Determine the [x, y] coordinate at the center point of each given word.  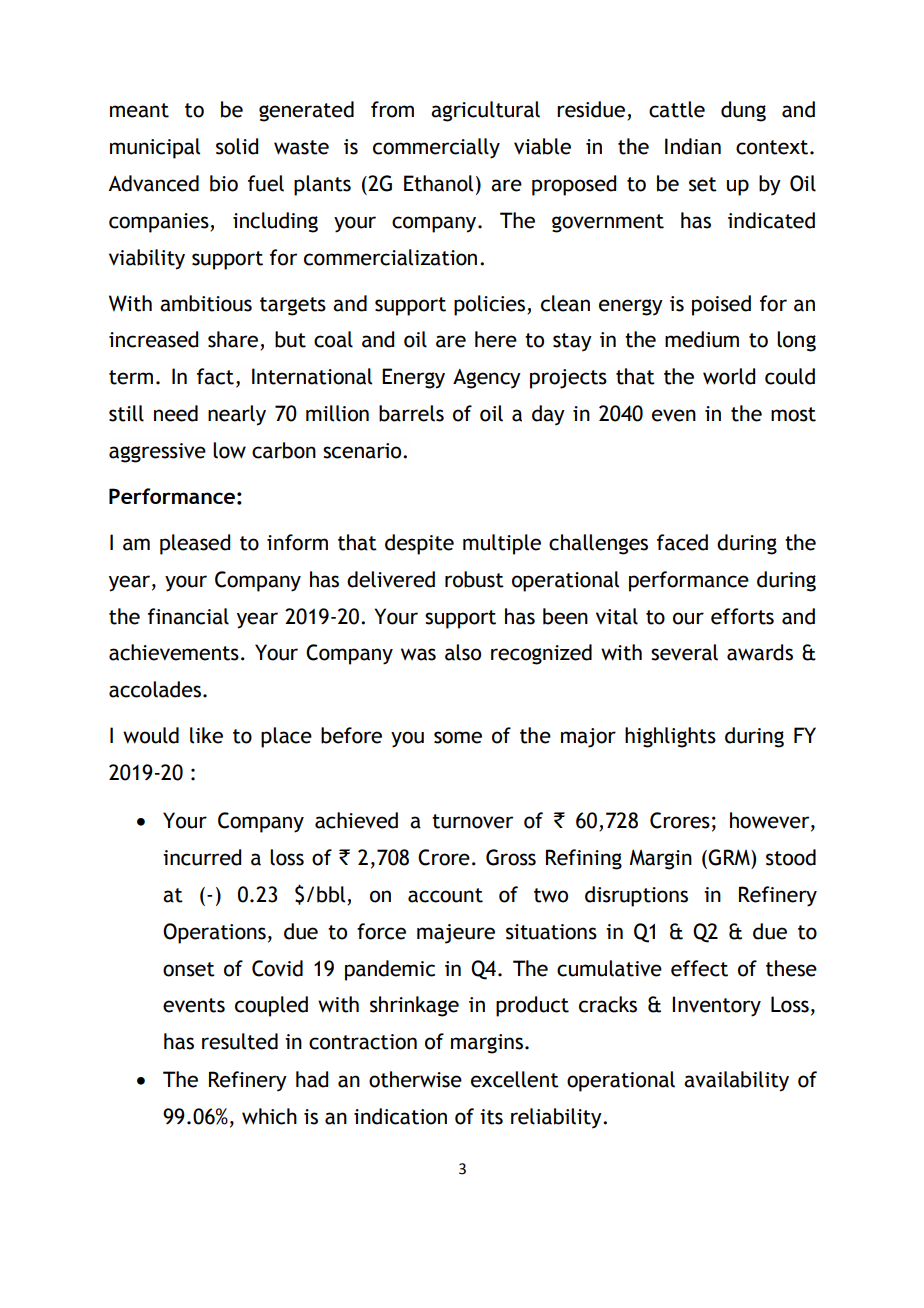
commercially [436, 148]
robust [474, 579]
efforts [742, 616]
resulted [240, 1041]
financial [188, 616]
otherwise [415, 1079]
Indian [693, 146]
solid [237, 146]
